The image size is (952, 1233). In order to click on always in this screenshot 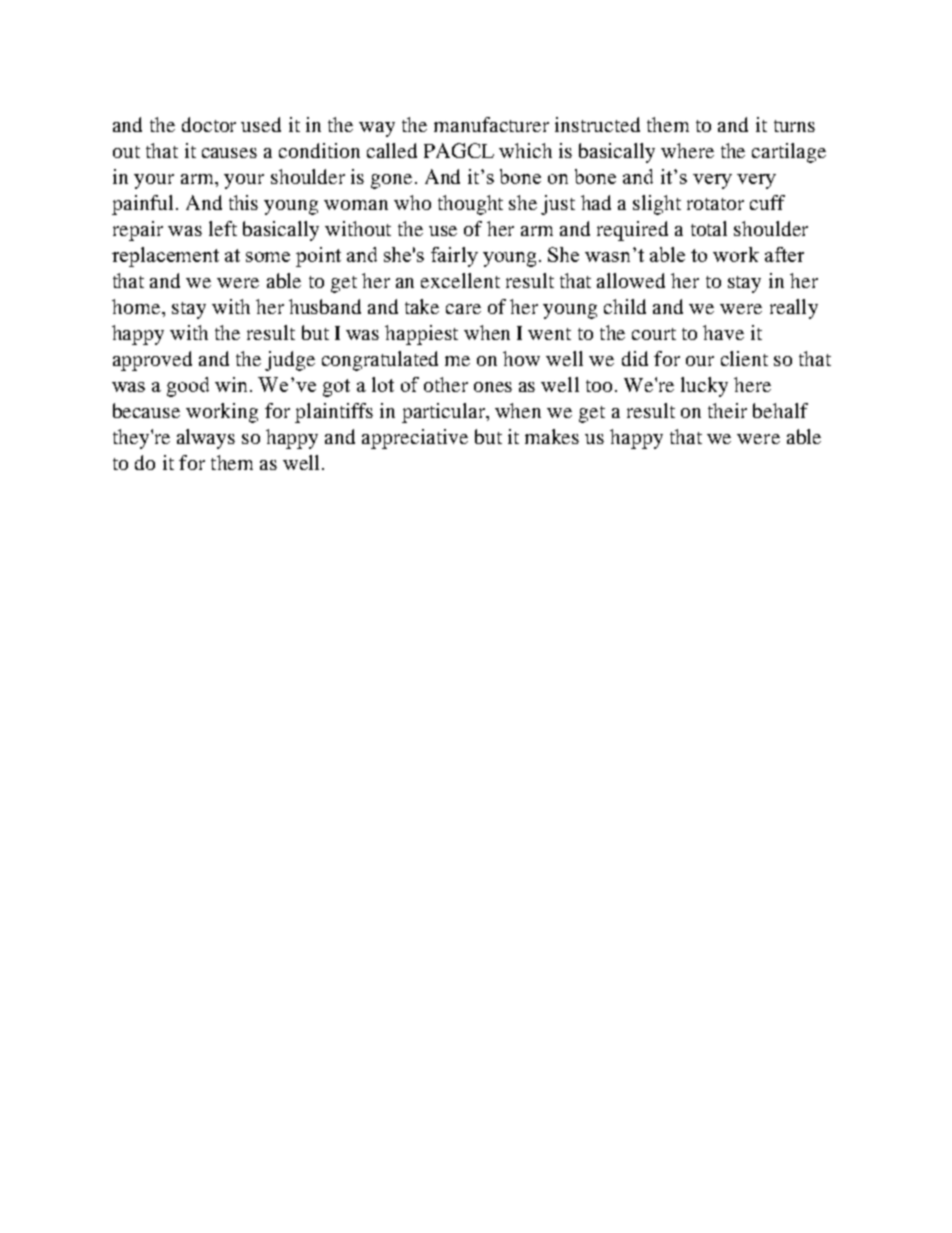, I will do `click(206, 439)`.
